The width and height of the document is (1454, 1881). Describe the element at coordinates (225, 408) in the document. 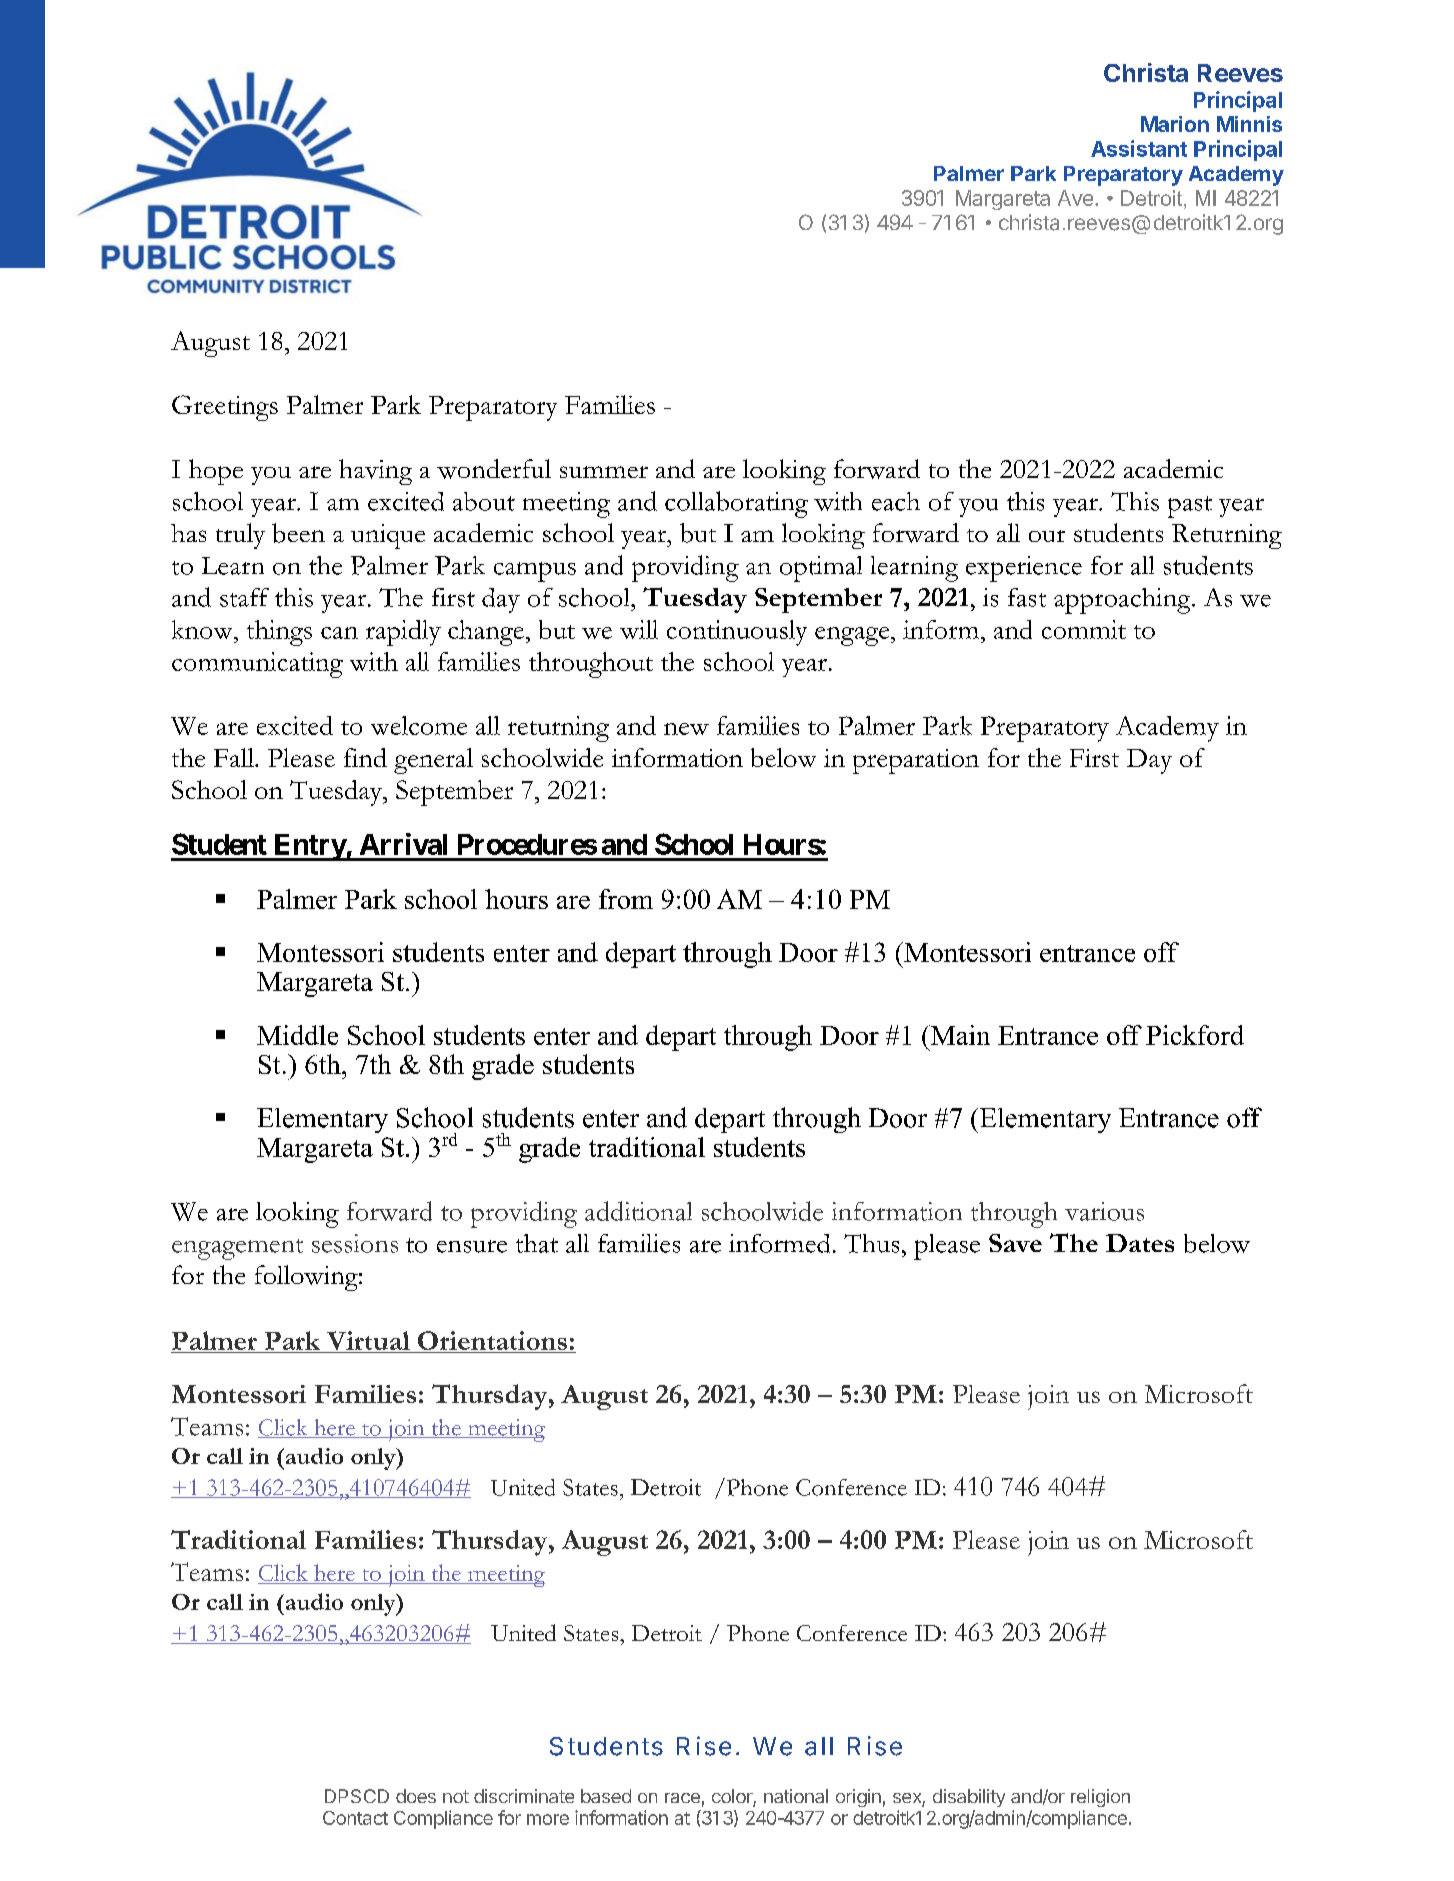

I see `Greetings` at that location.
